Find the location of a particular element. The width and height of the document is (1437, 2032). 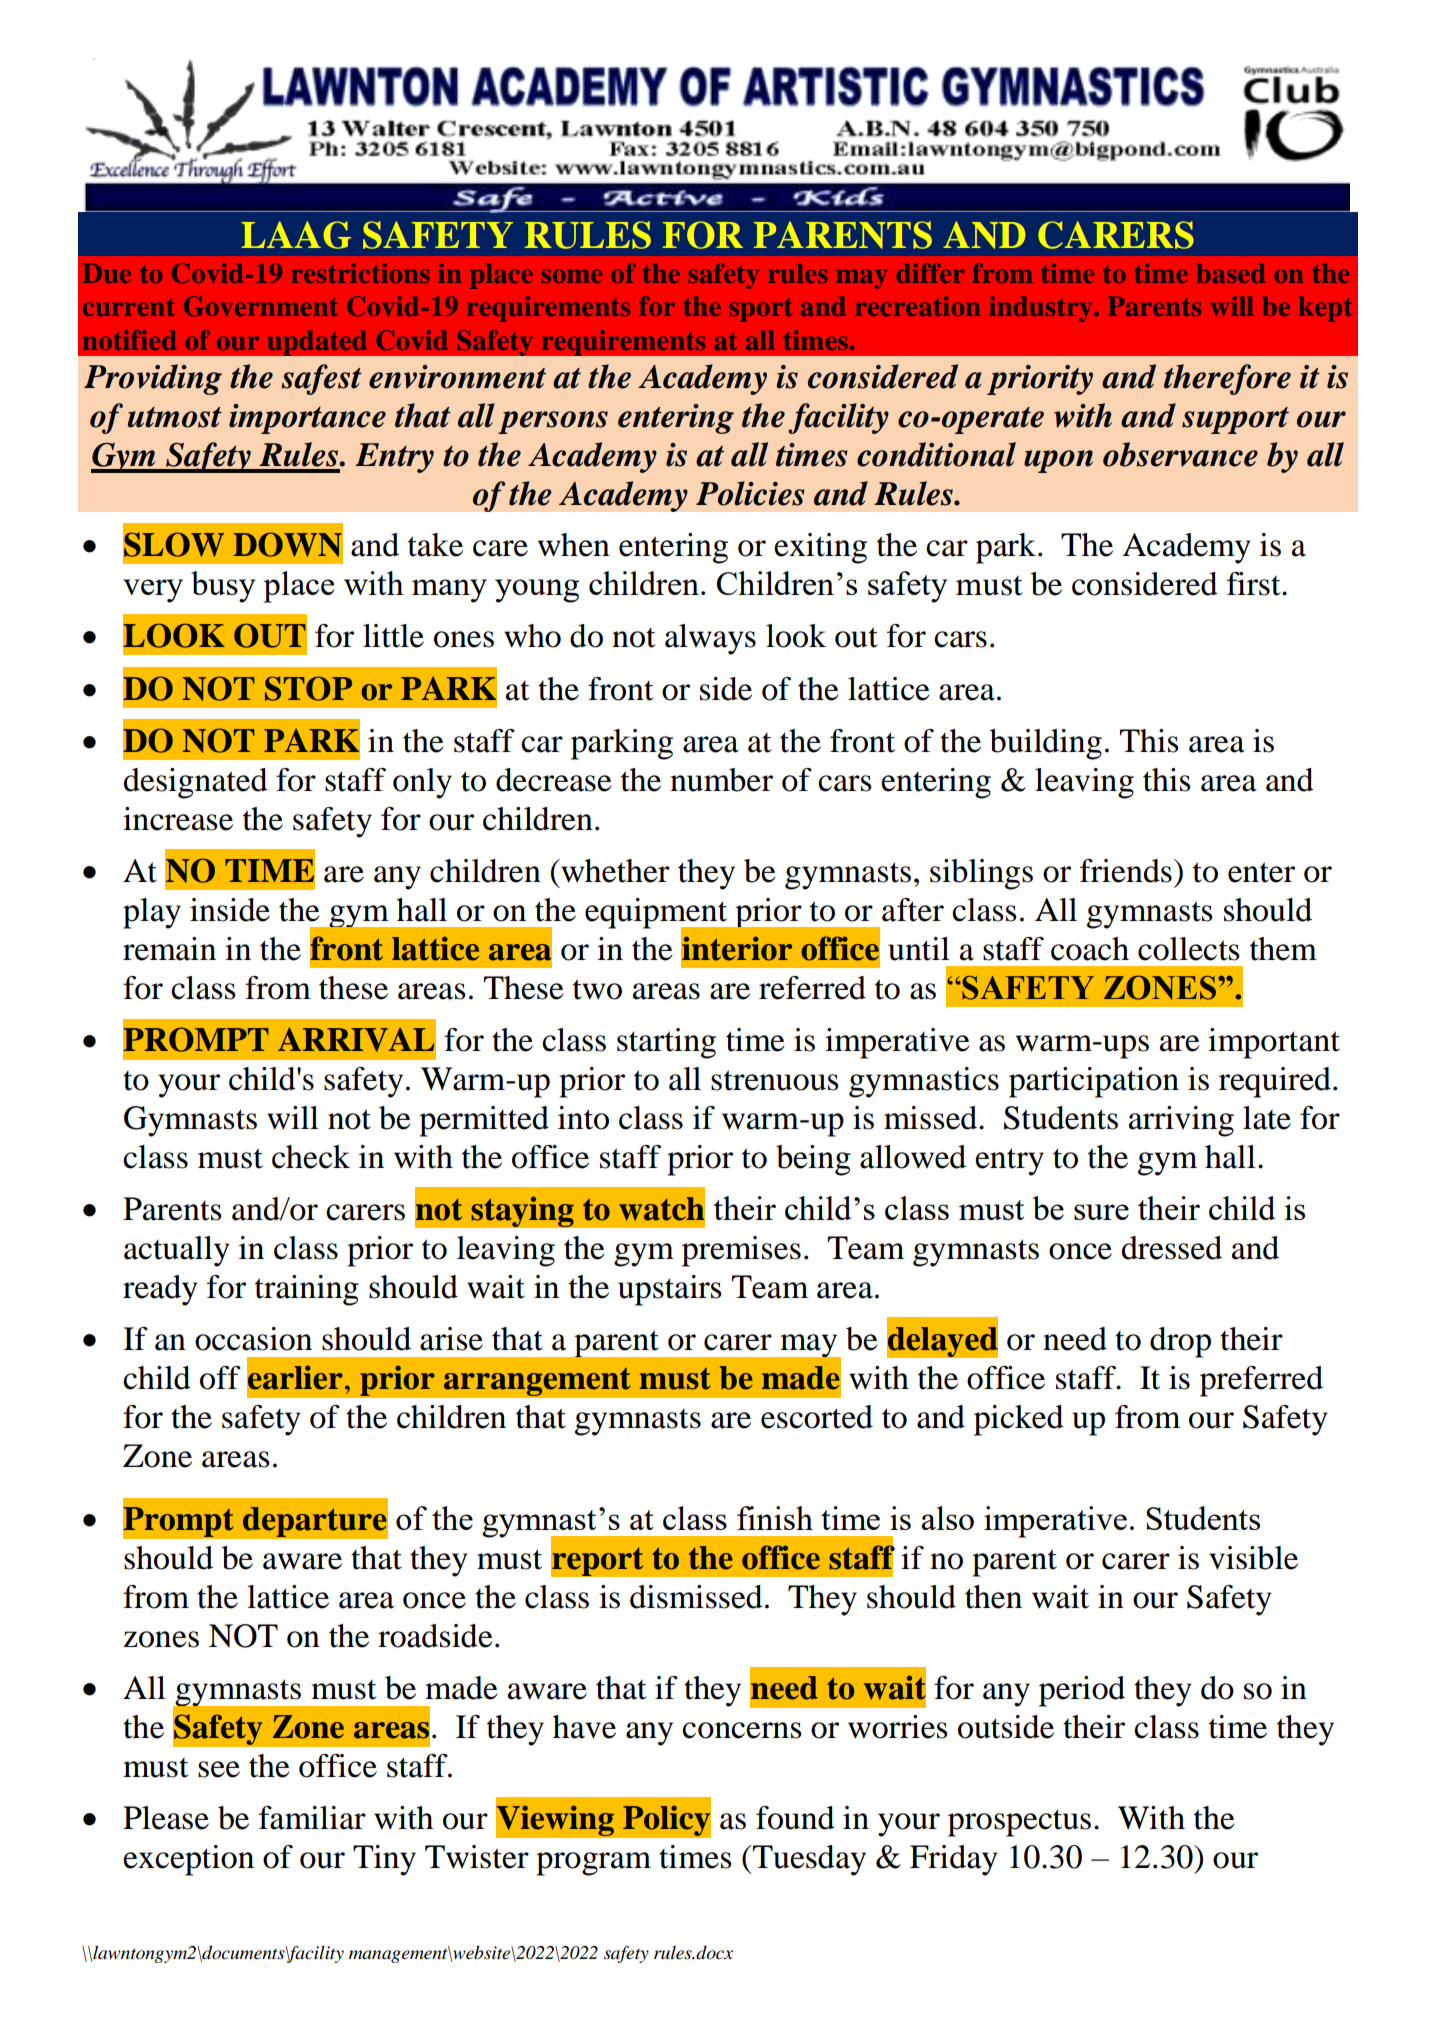

arriving is located at coordinates (1181, 1121).
